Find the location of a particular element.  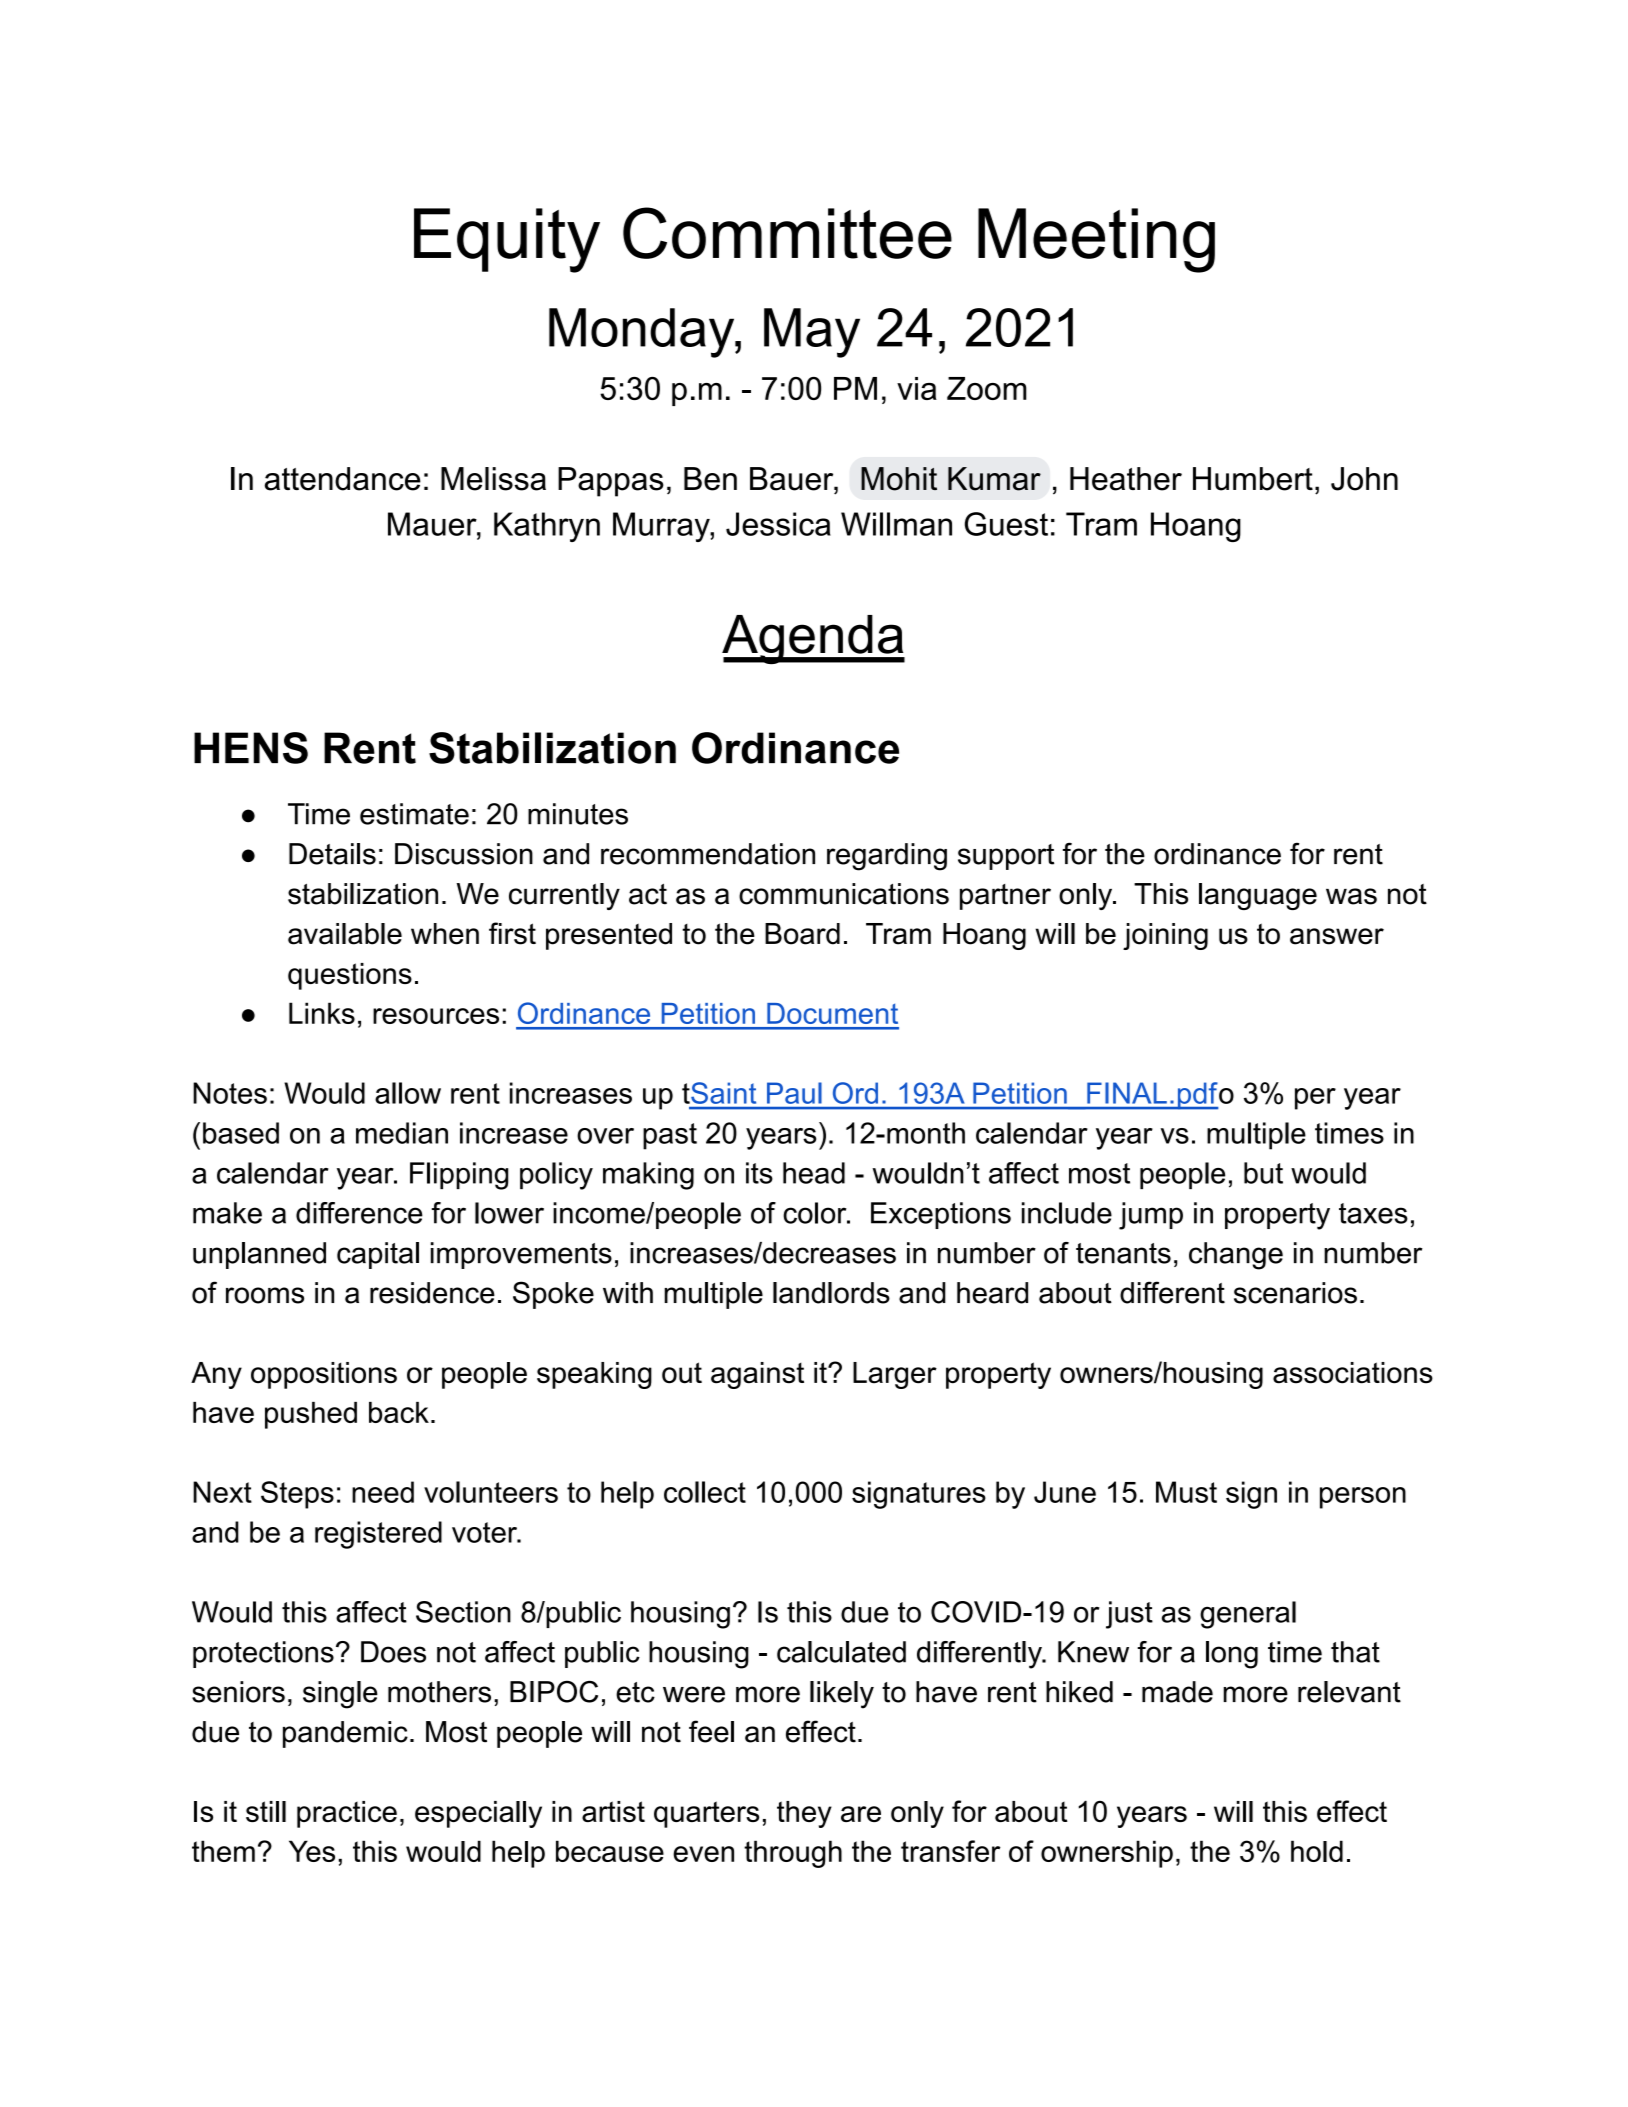

recommendation is located at coordinates (708, 854).
